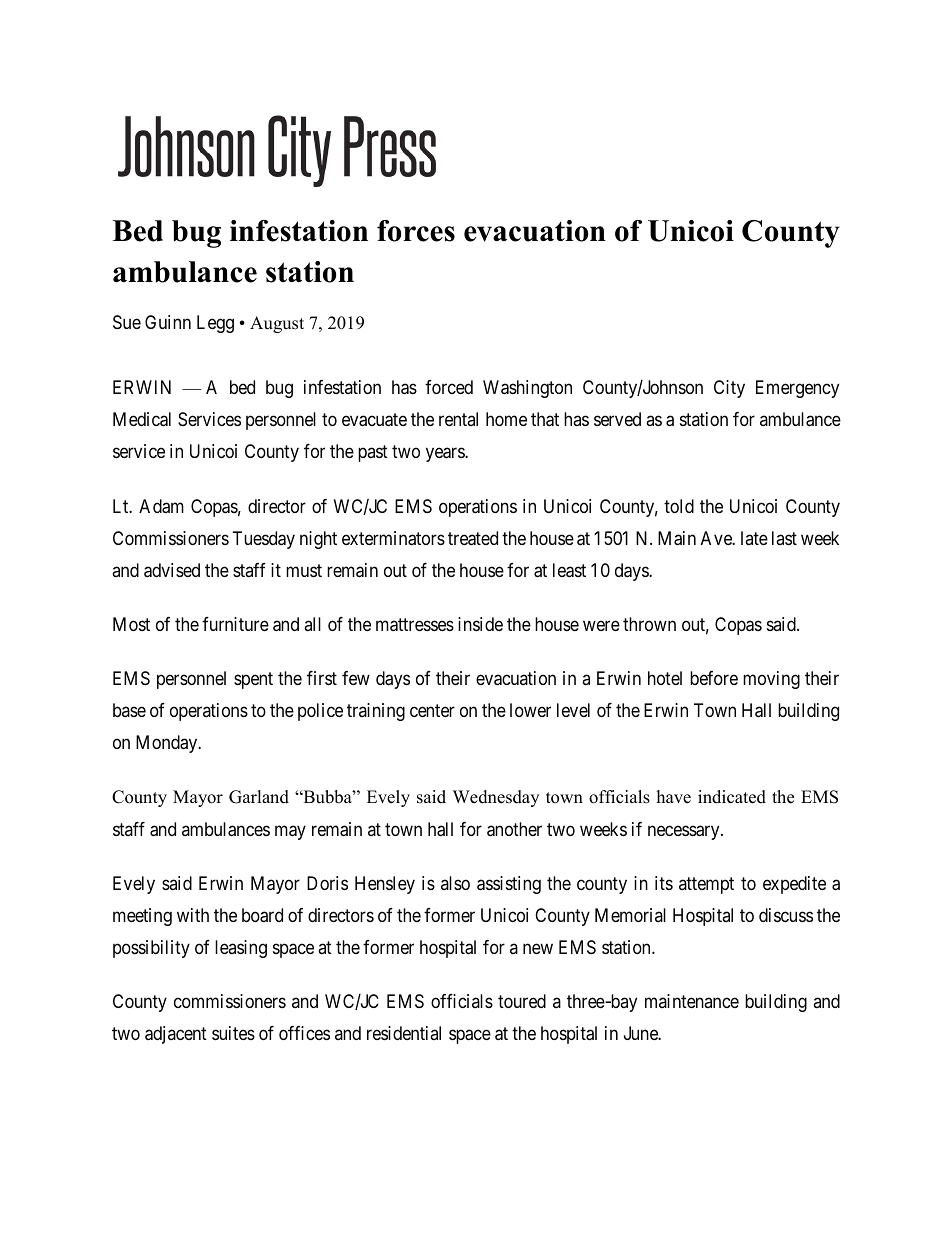  What do you see at coordinates (732, 797) in the page?
I see `indicated` at bounding box center [732, 797].
